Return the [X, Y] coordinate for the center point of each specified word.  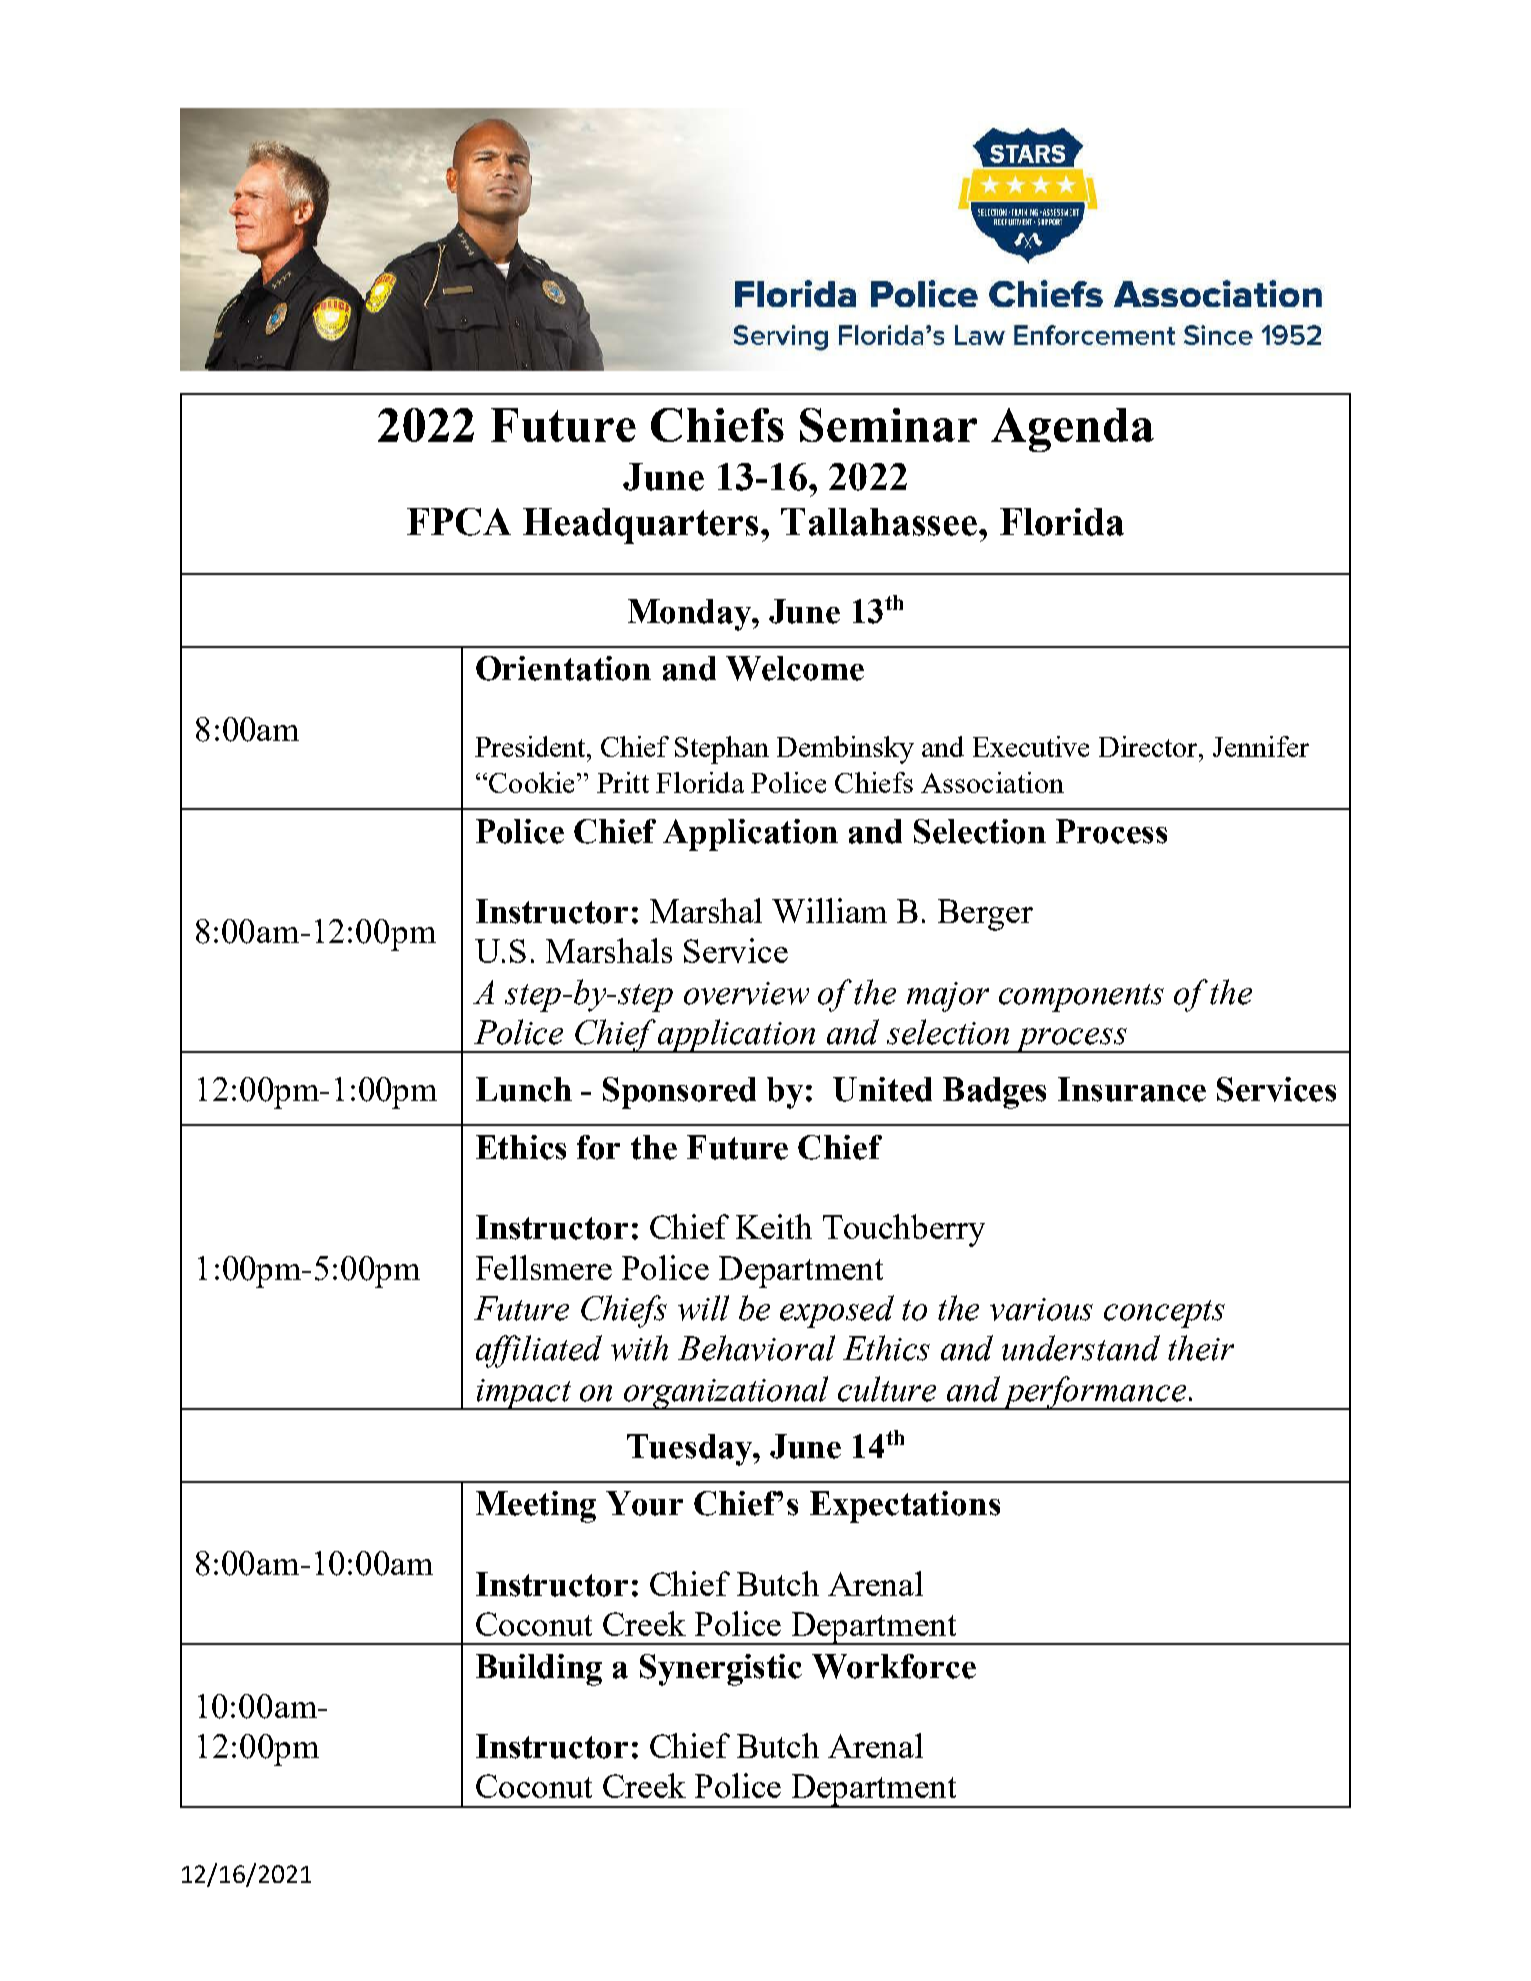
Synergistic [721, 1670]
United [882, 1089]
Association [992, 782]
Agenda [1072, 430]
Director [1149, 746]
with [639, 1348]
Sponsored [679, 1093]
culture [887, 1389]
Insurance [1132, 1089]
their [1201, 1348]
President [531, 746]
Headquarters [640, 526]
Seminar [888, 425]
